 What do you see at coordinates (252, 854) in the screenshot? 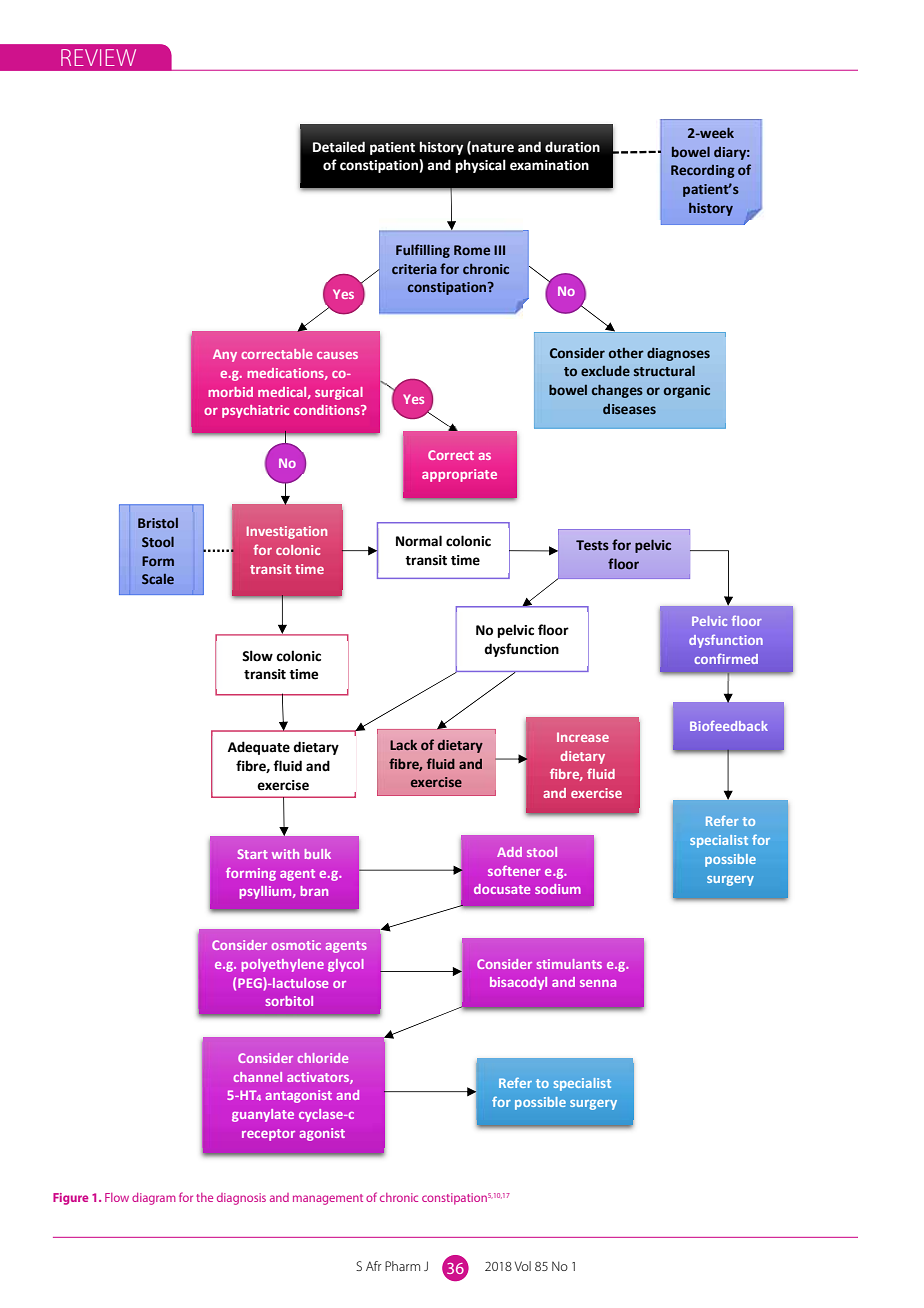
I see `Start` at bounding box center [252, 854].
